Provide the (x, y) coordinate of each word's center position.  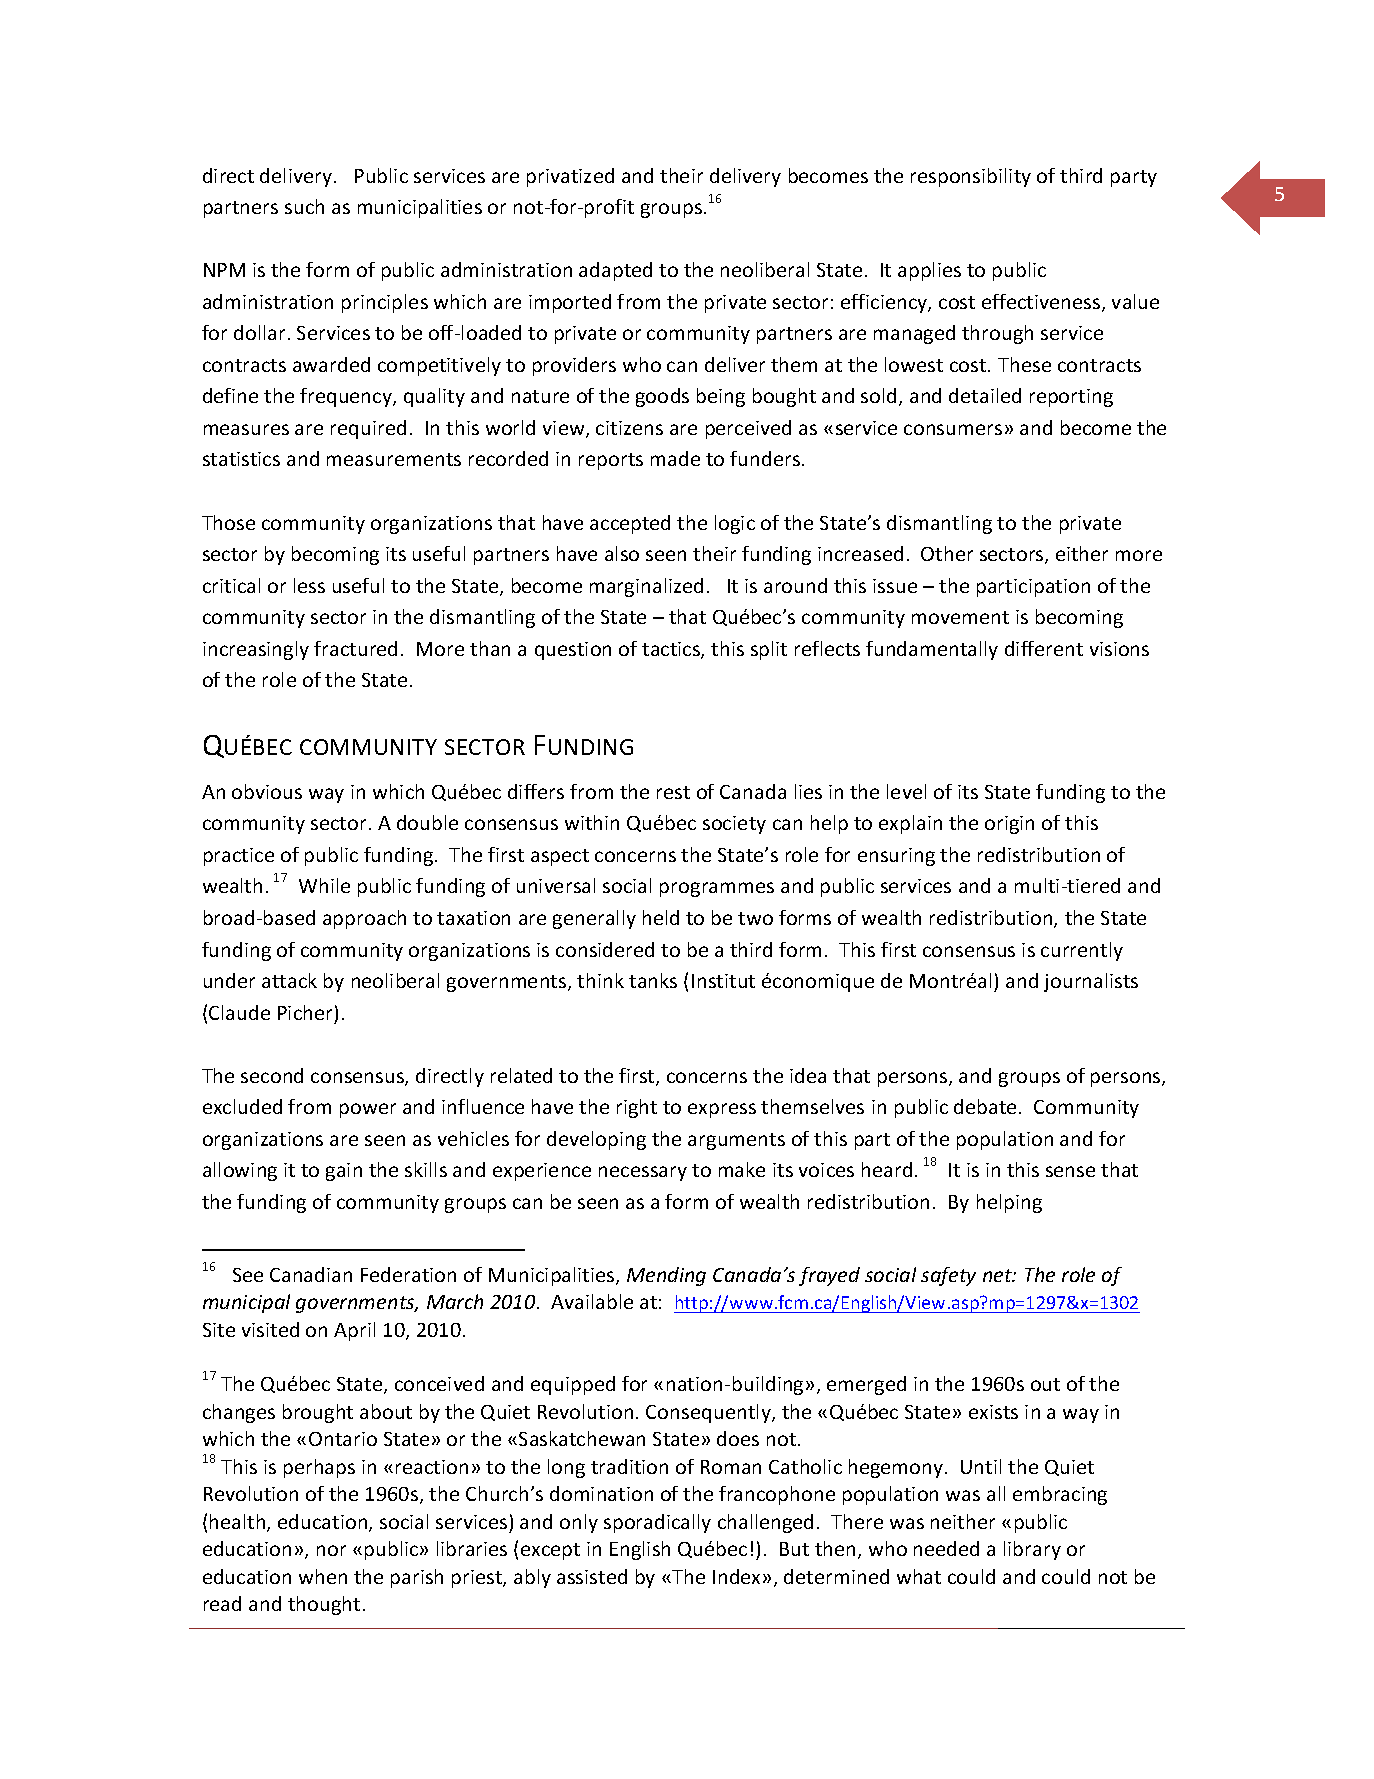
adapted (615, 271)
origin (1009, 825)
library (1032, 1550)
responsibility (971, 177)
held (661, 917)
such (304, 206)
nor (331, 1550)
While (324, 885)
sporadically (657, 1523)
